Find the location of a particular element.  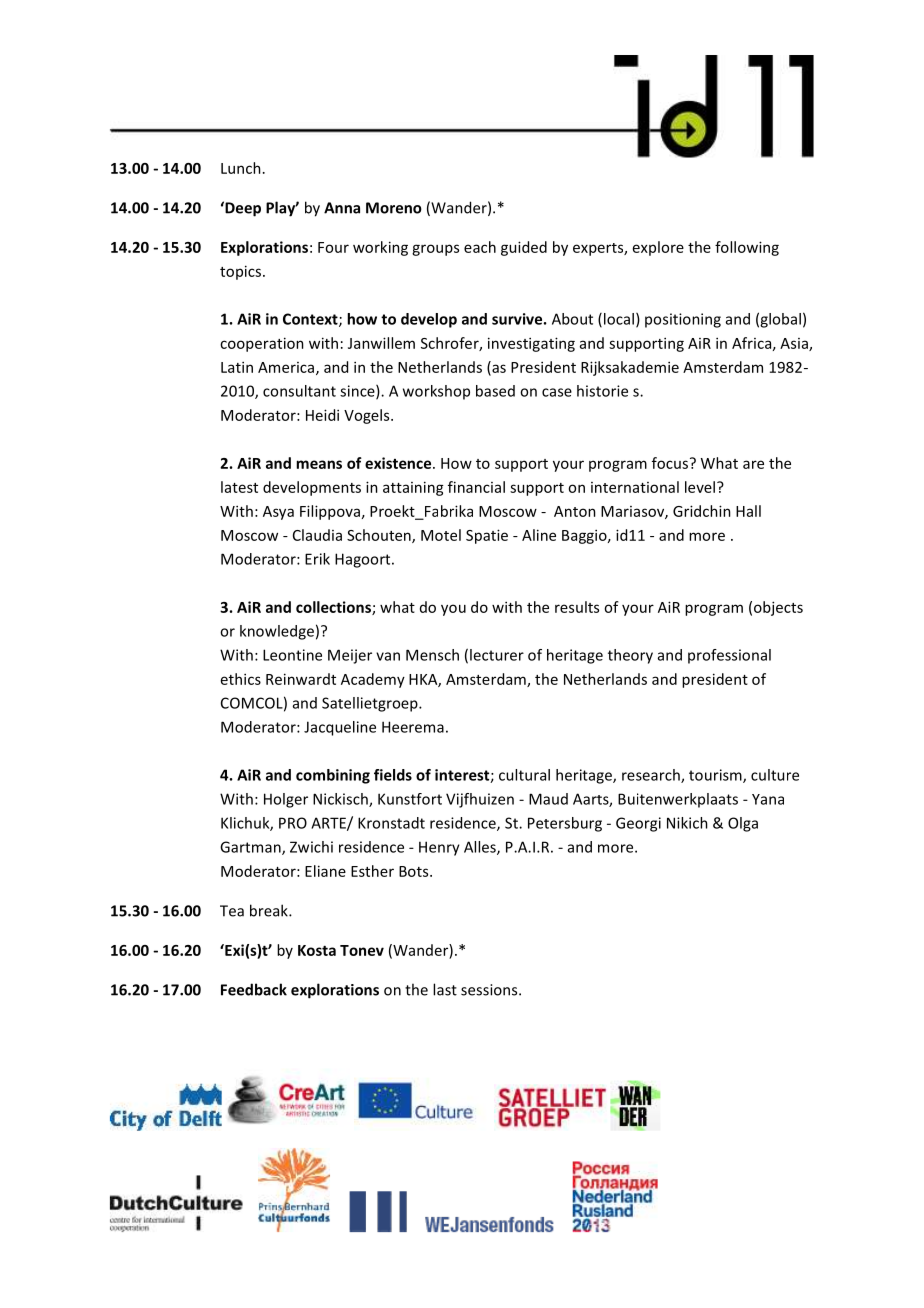

guided is located at coordinates (524, 248).
